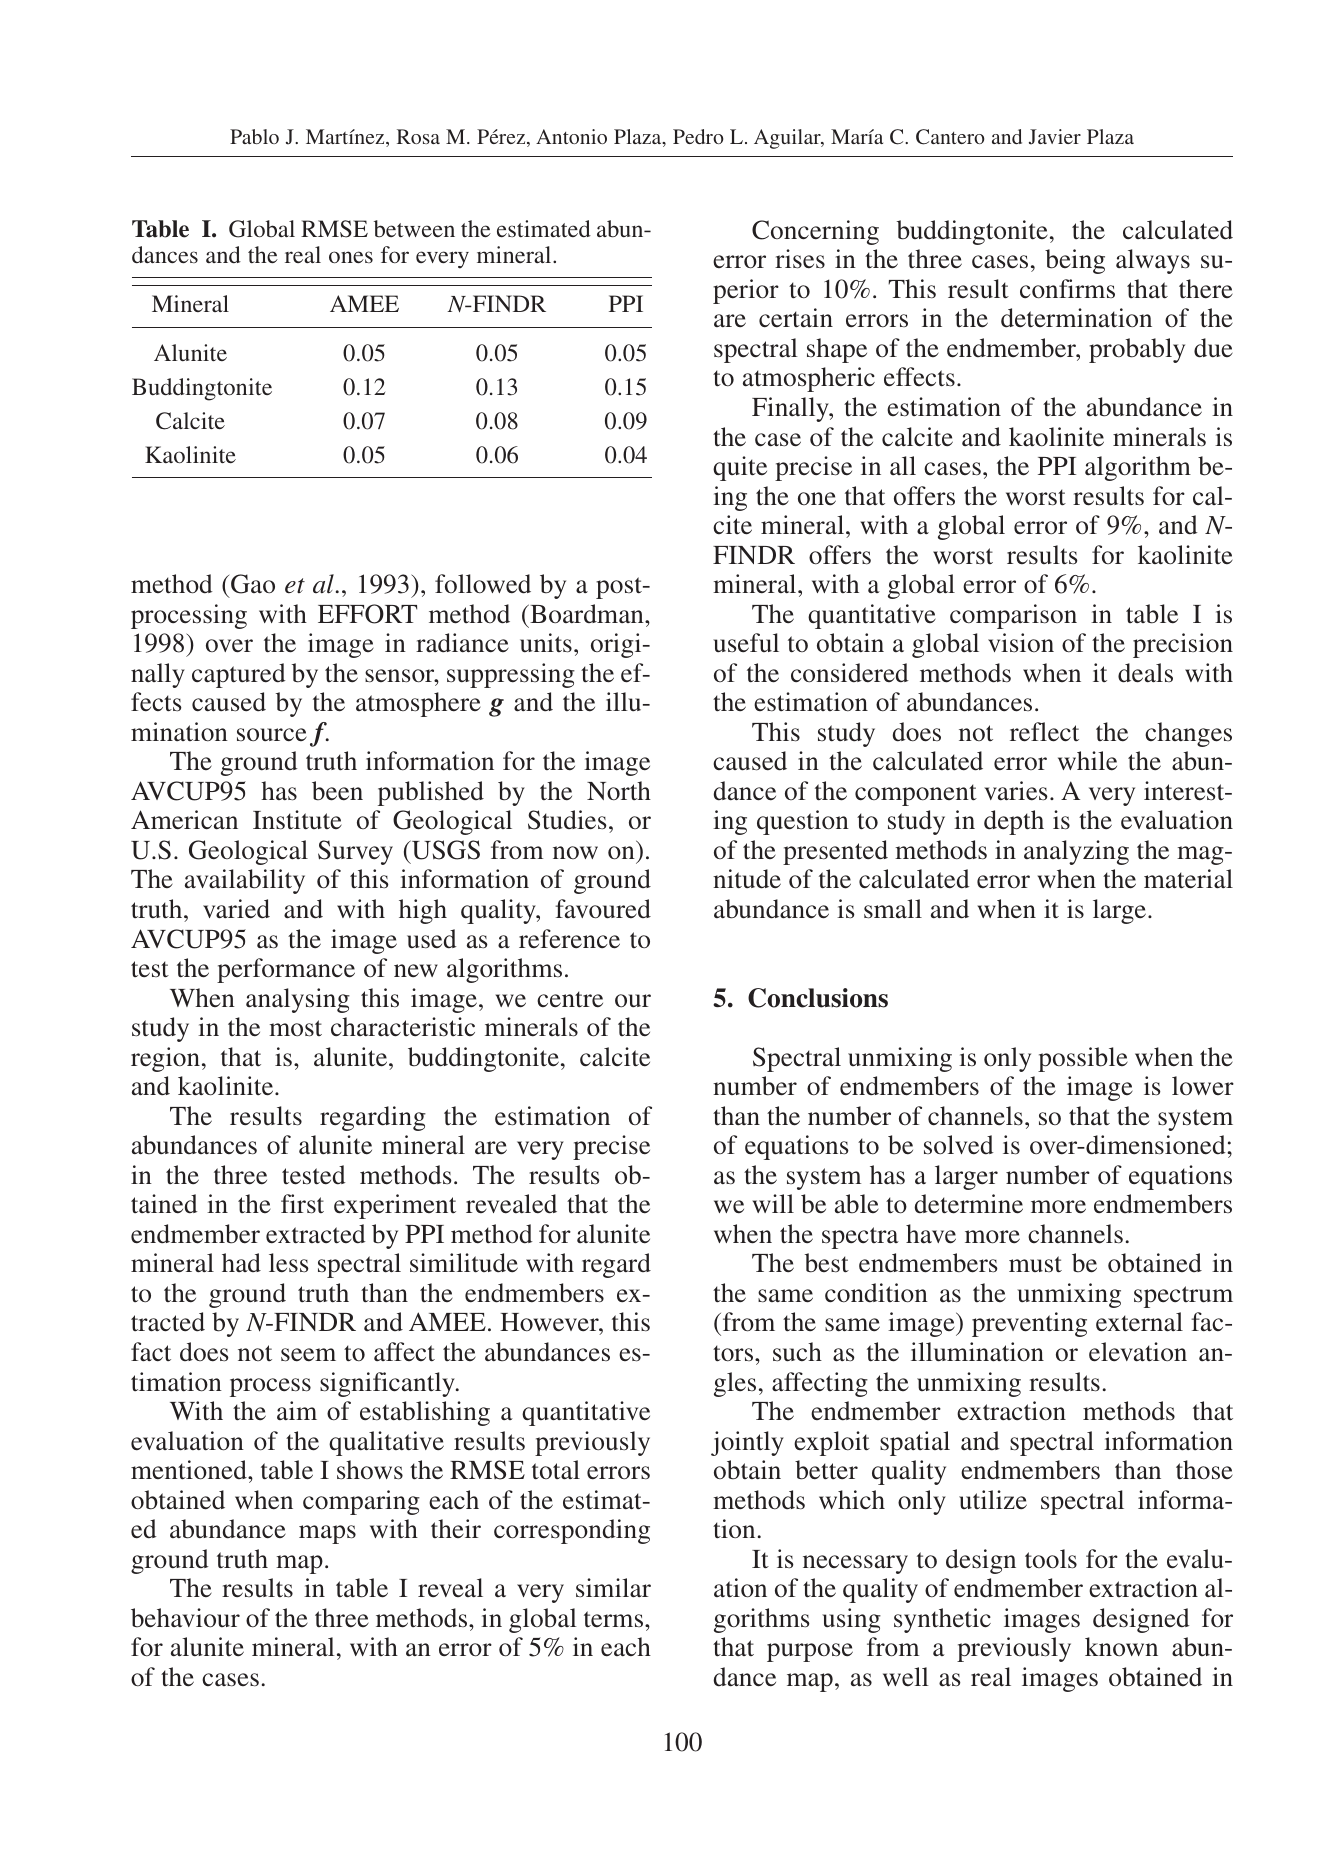 The height and width of the screenshot is (1864, 1320). Describe the element at coordinates (1145, 673) in the screenshot. I see `deals` at that location.
